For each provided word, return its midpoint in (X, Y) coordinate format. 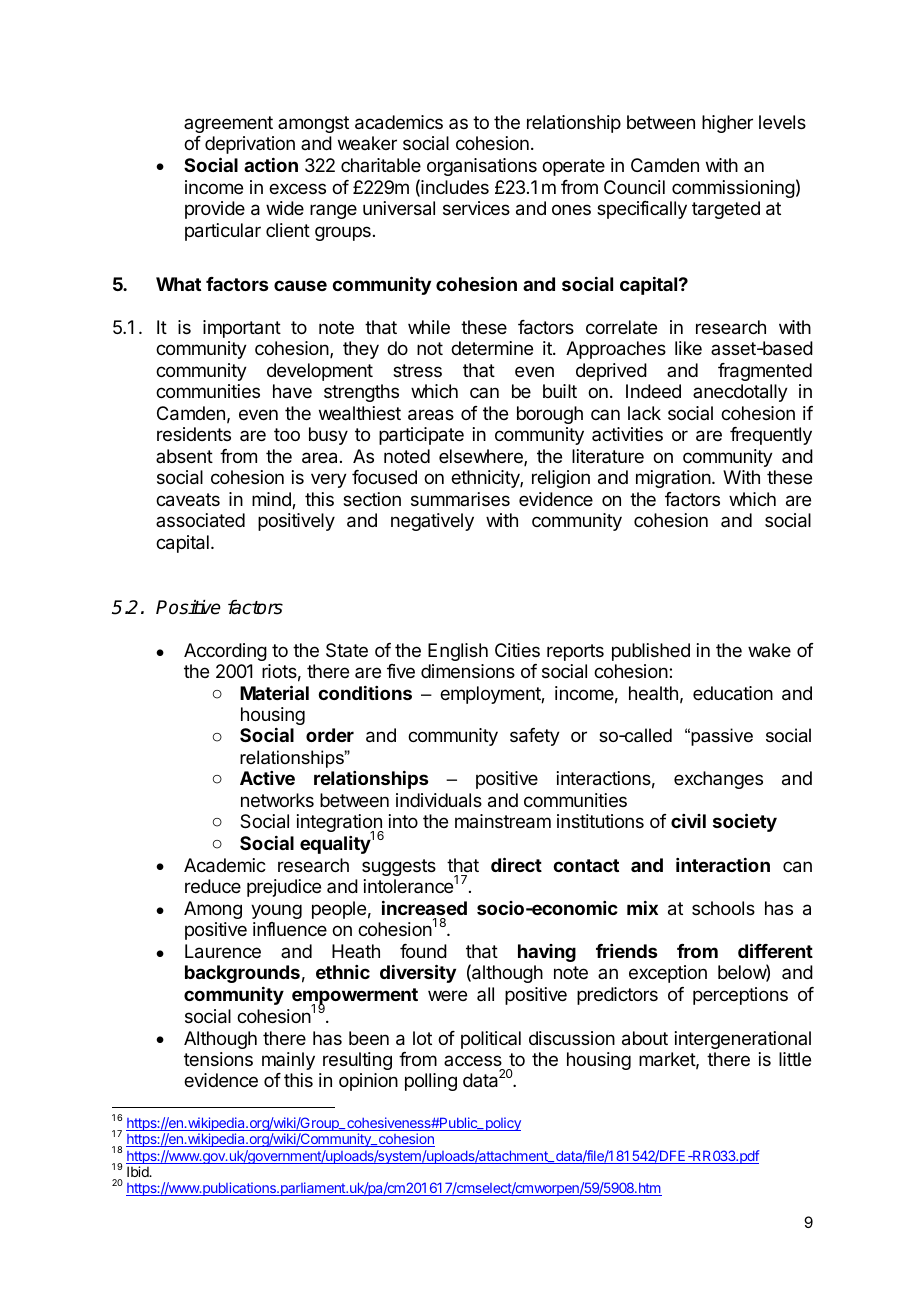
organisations (482, 167)
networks (277, 800)
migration (673, 479)
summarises (460, 499)
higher (727, 124)
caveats (188, 500)
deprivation (250, 145)
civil (688, 821)
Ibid (139, 1171)
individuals (439, 800)
